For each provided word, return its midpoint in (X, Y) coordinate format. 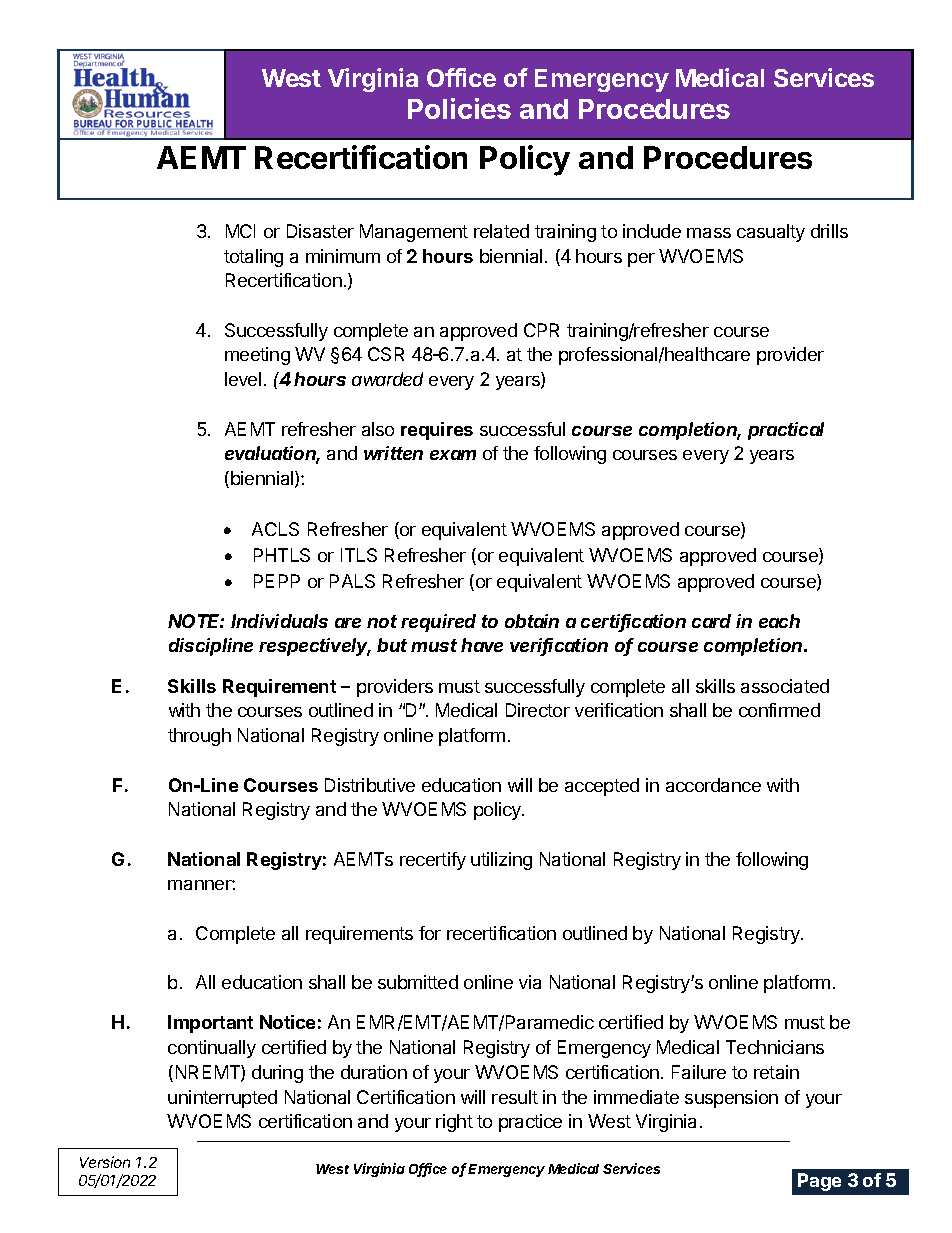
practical (786, 431)
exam (453, 455)
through (199, 737)
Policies (459, 108)
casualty (771, 233)
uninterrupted (222, 1099)
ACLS (275, 529)
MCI (240, 231)
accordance (713, 785)
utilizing (501, 861)
